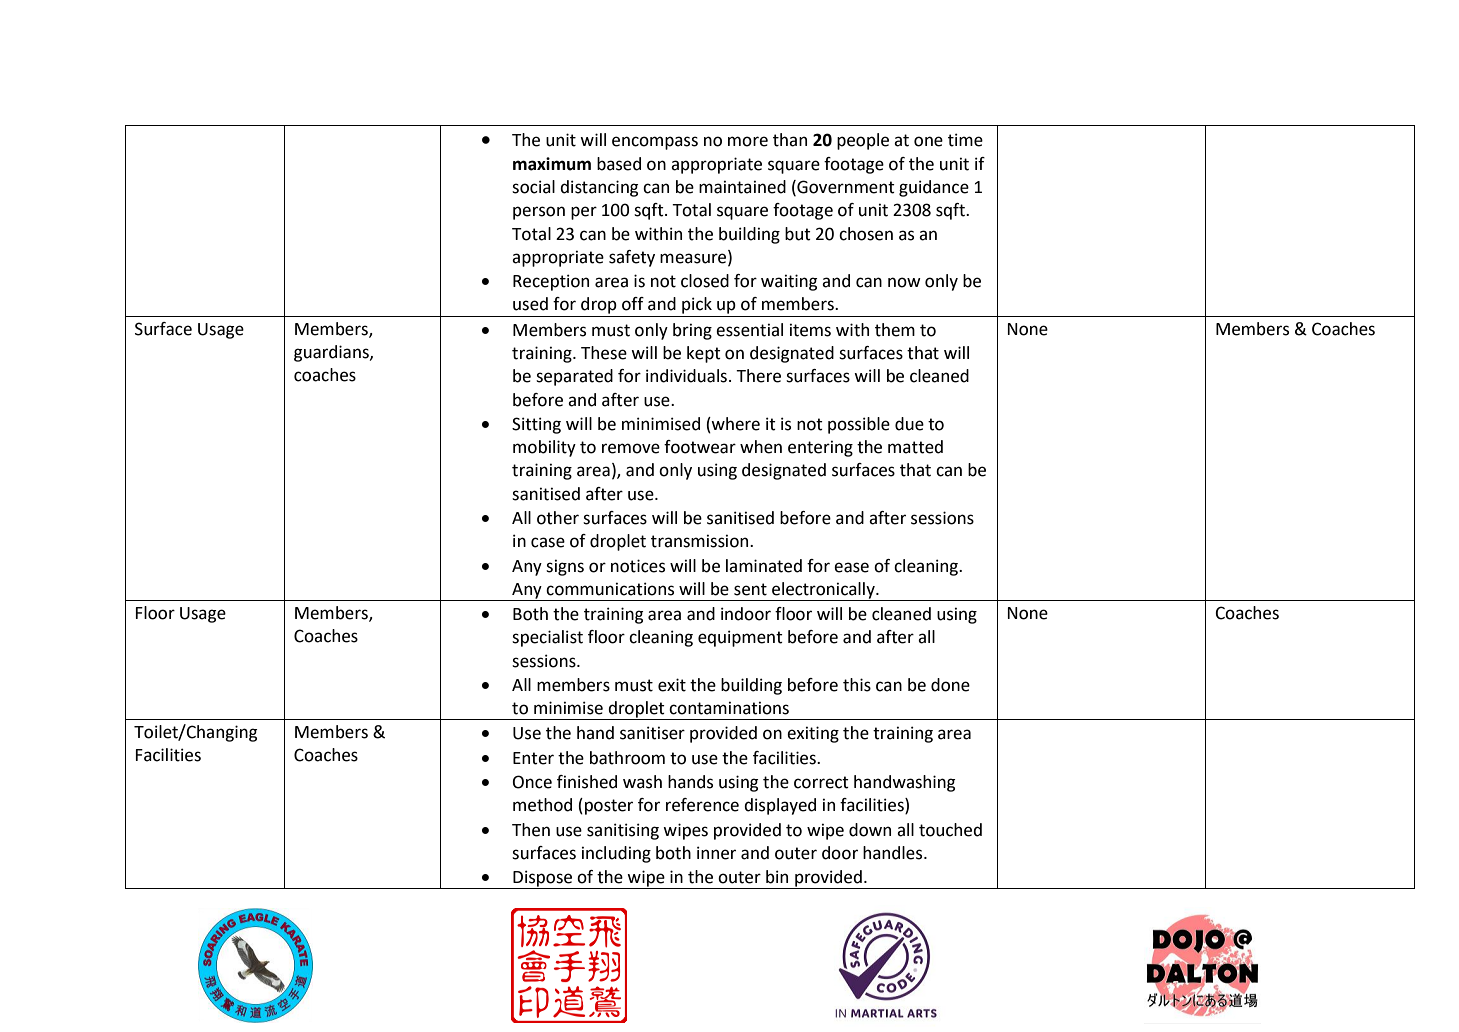 The image size is (1459, 1032). What do you see at coordinates (610, 589) in the page?
I see `communications` at bounding box center [610, 589].
